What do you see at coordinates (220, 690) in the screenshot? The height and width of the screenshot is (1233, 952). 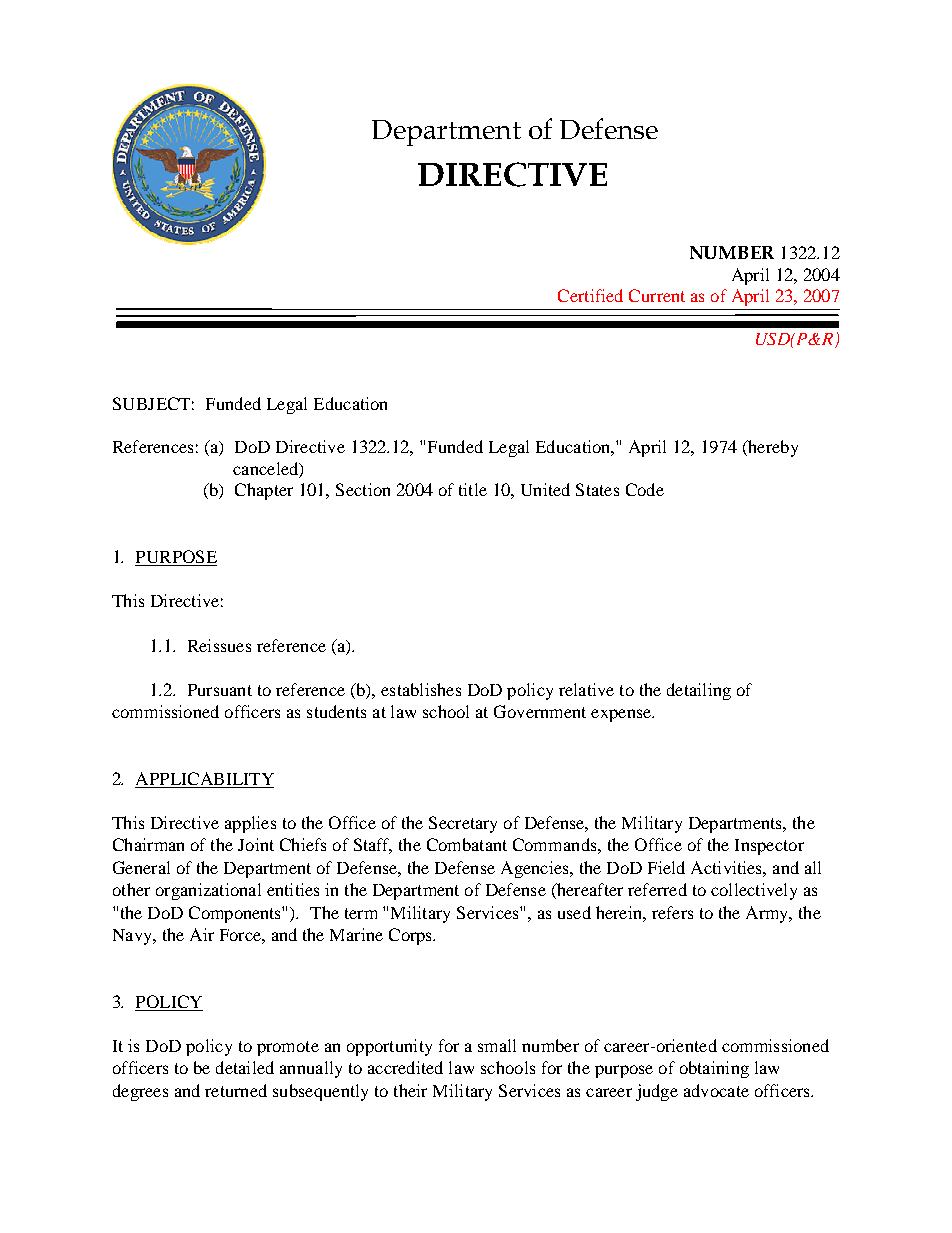 I see `Pursuant` at bounding box center [220, 690].
